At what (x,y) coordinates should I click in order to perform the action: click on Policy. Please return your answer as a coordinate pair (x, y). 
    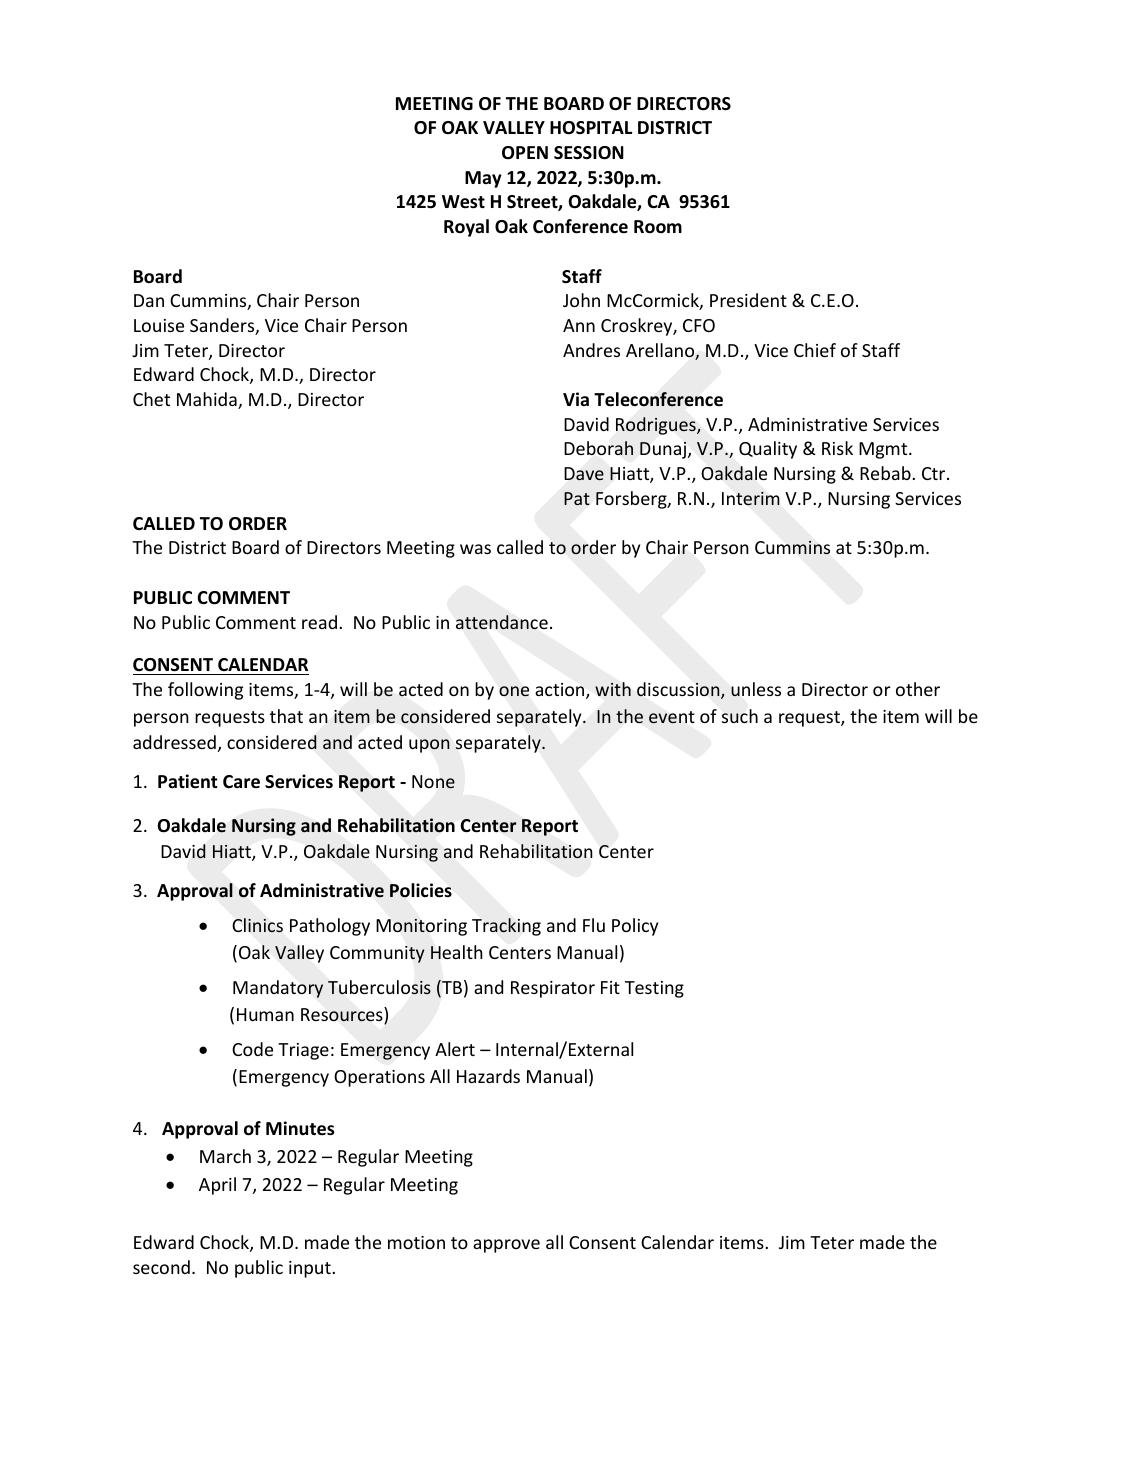
    Looking at the image, I should click on (635, 927).
